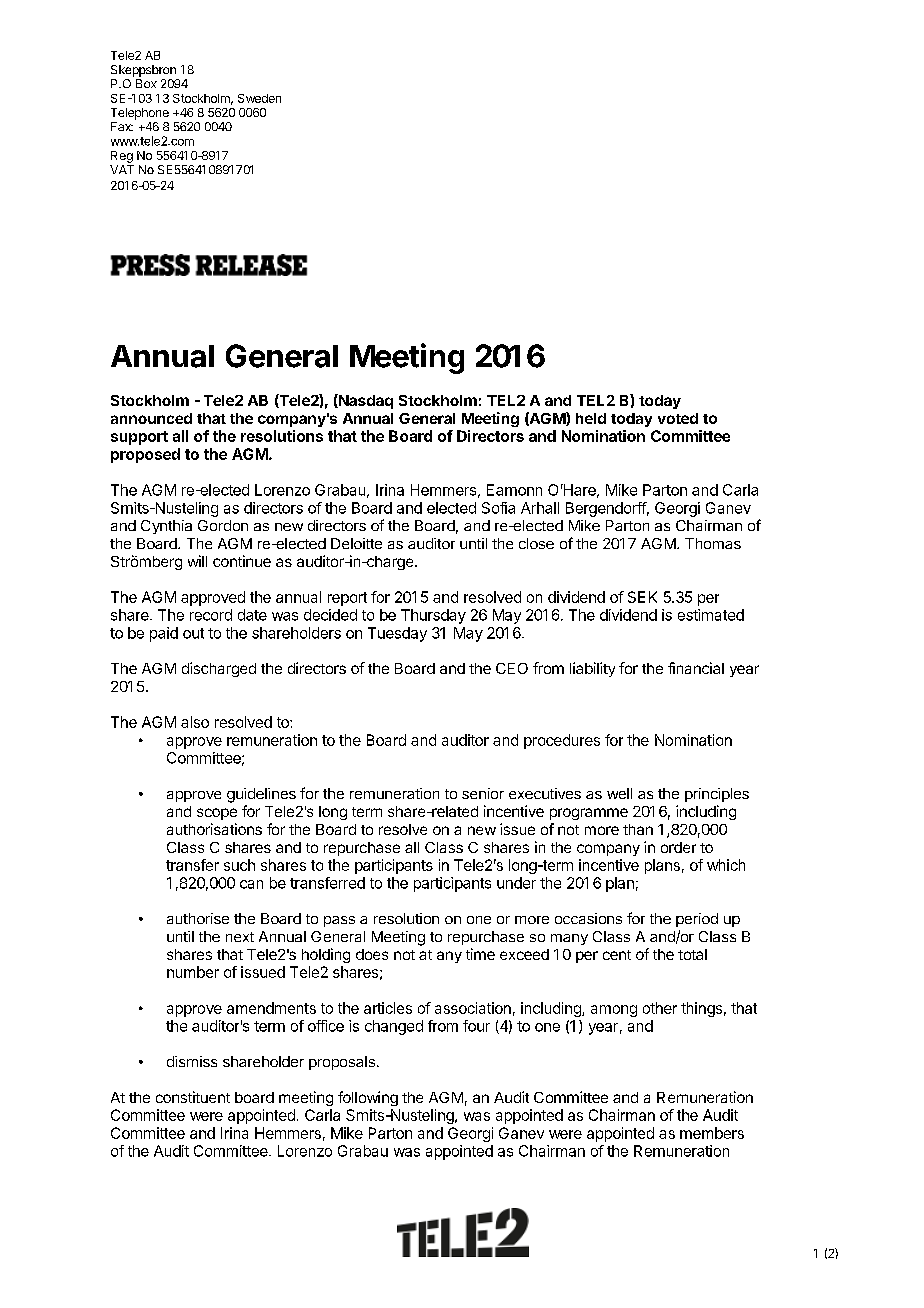 The image size is (924, 1308). I want to click on constituent, so click(193, 1097).
